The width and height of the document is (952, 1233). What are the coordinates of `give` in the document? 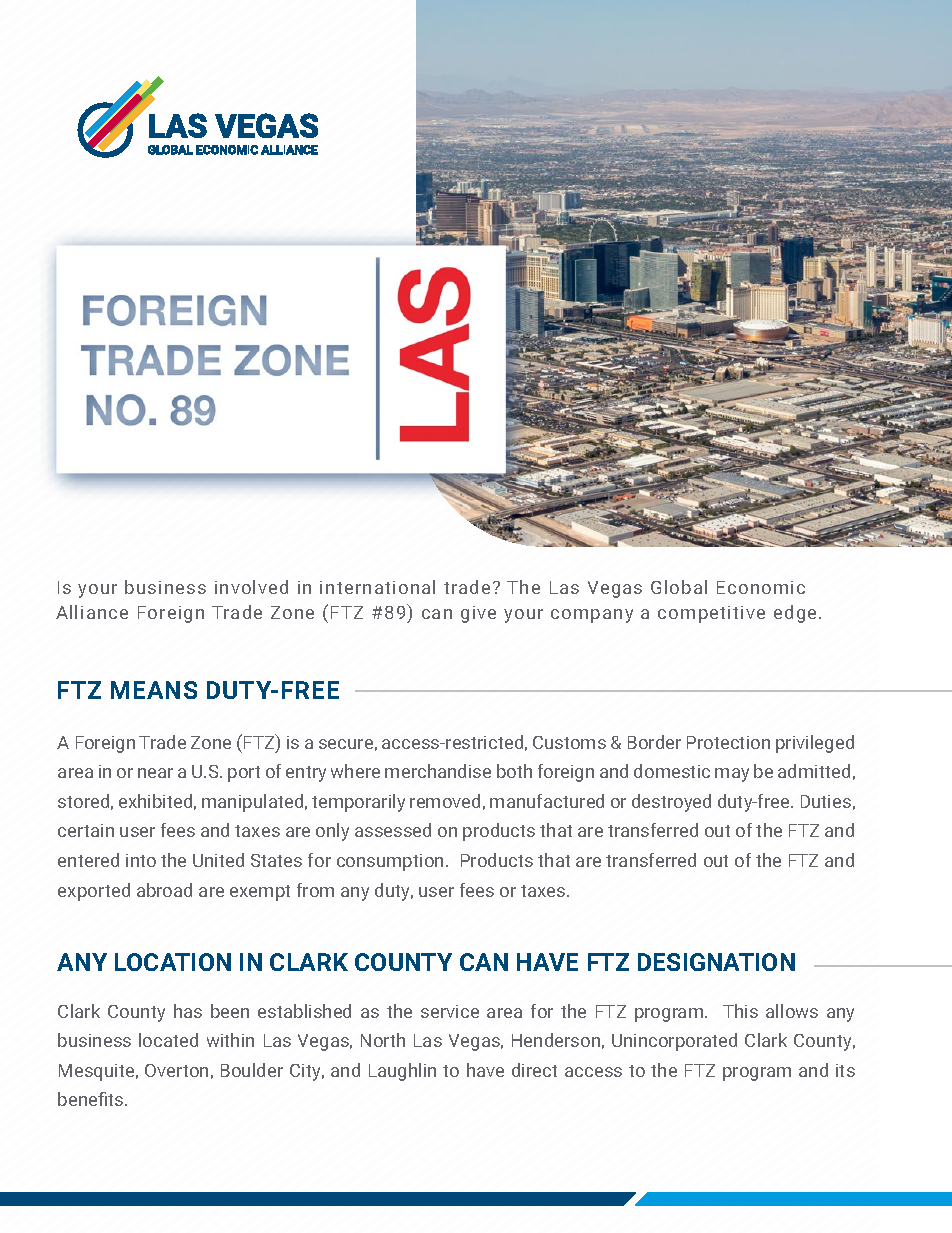 It's located at (478, 614).
